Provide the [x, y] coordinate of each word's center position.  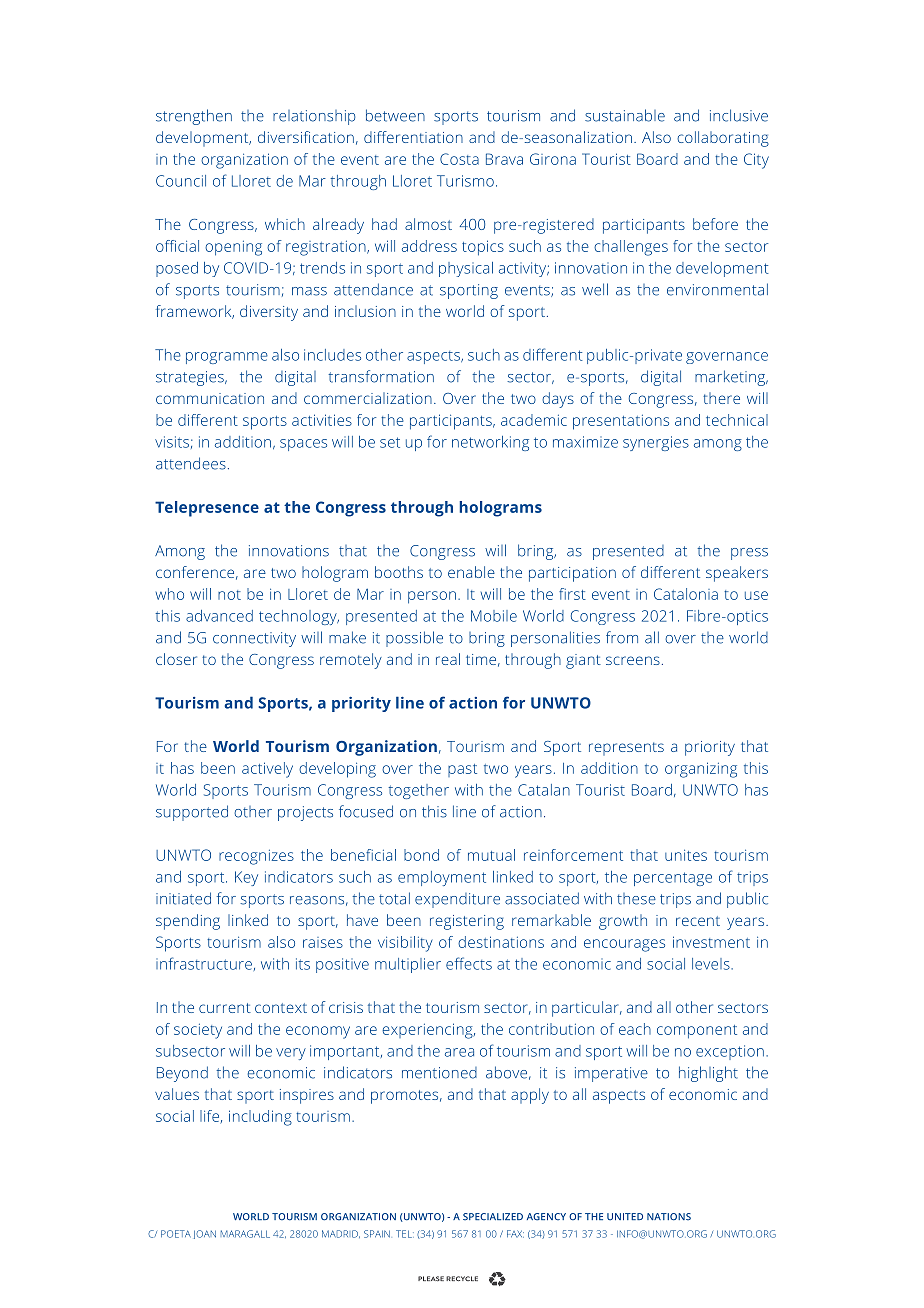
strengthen [194, 117]
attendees [191, 463]
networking [490, 443]
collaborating [723, 139]
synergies [656, 443]
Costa [459, 159]
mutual [491, 855]
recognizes [256, 857]
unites [686, 855]
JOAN [205, 1234]
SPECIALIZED [493, 1217]
